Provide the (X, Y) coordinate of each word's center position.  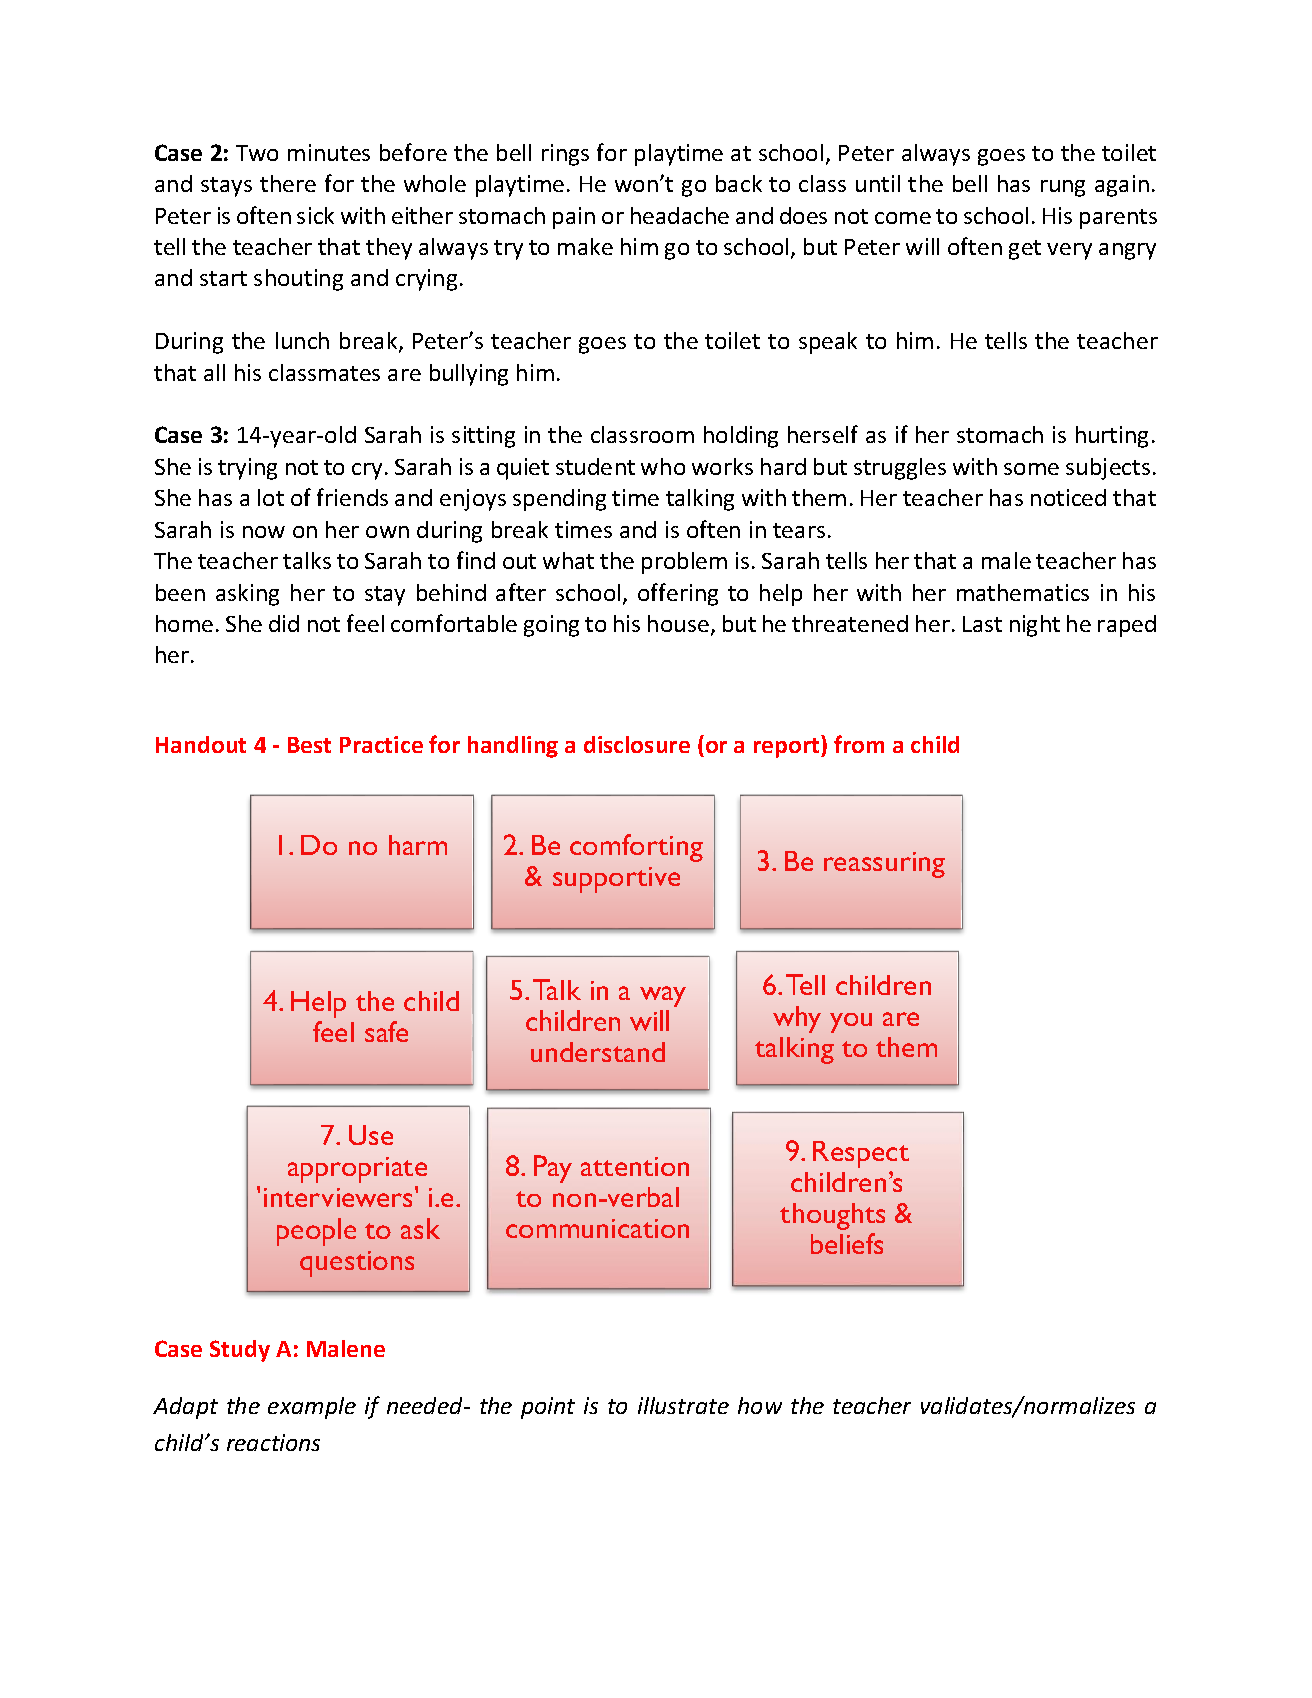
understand (598, 1052)
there (288, 183)
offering (678, 594)
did (284, 623)
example (312, 1408)
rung (1063, 188)
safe (386, 1031)
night (1035, 626)
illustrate (683, 1405)
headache (680, 215)
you (851, 1023)
